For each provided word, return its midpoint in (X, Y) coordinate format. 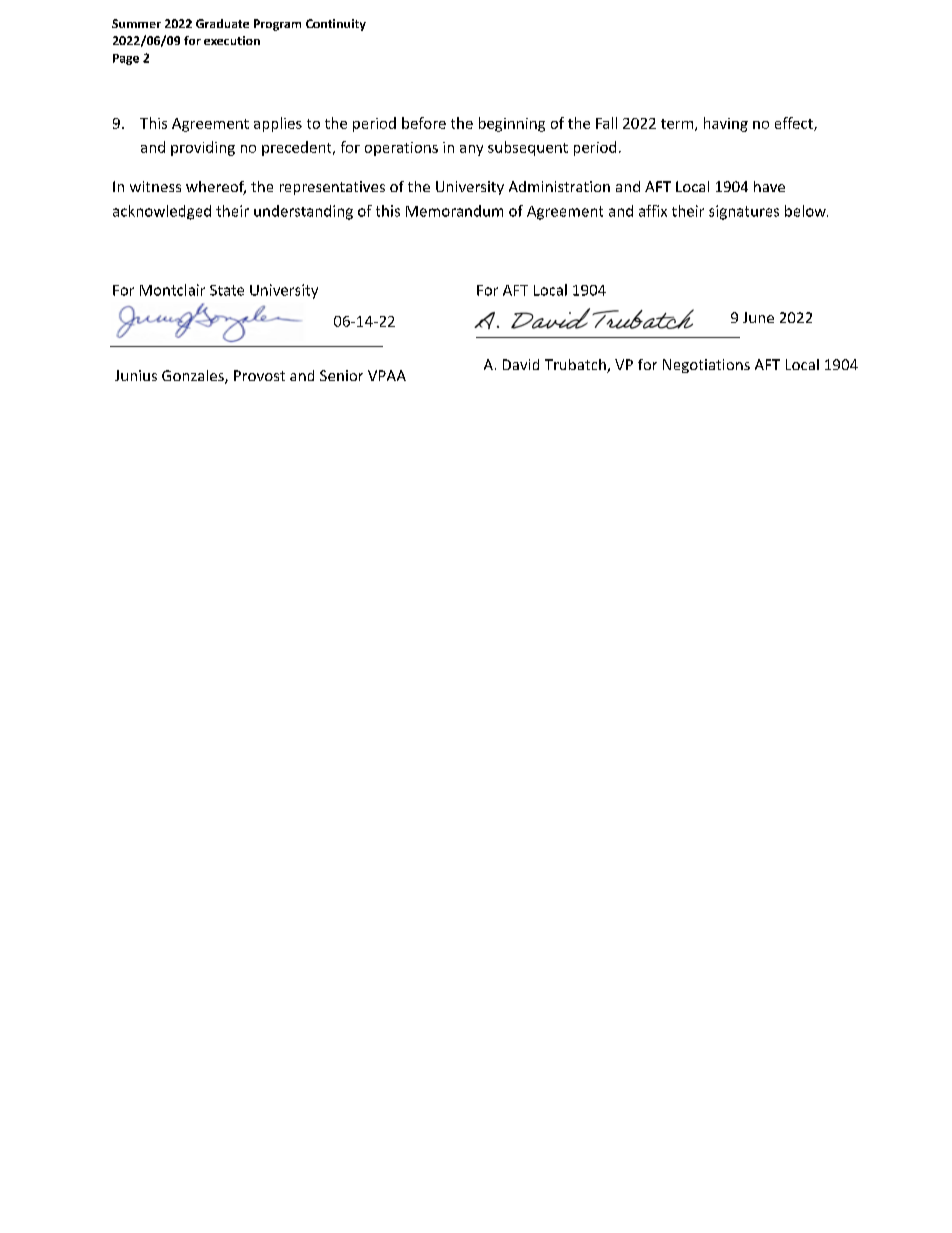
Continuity (336, 25)
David (521, 364)
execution (232, 40)
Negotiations (706, 366)
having (726, 124)
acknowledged (162, 212)
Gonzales (194, 377)
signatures (744, 212)
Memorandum (454, 211)
